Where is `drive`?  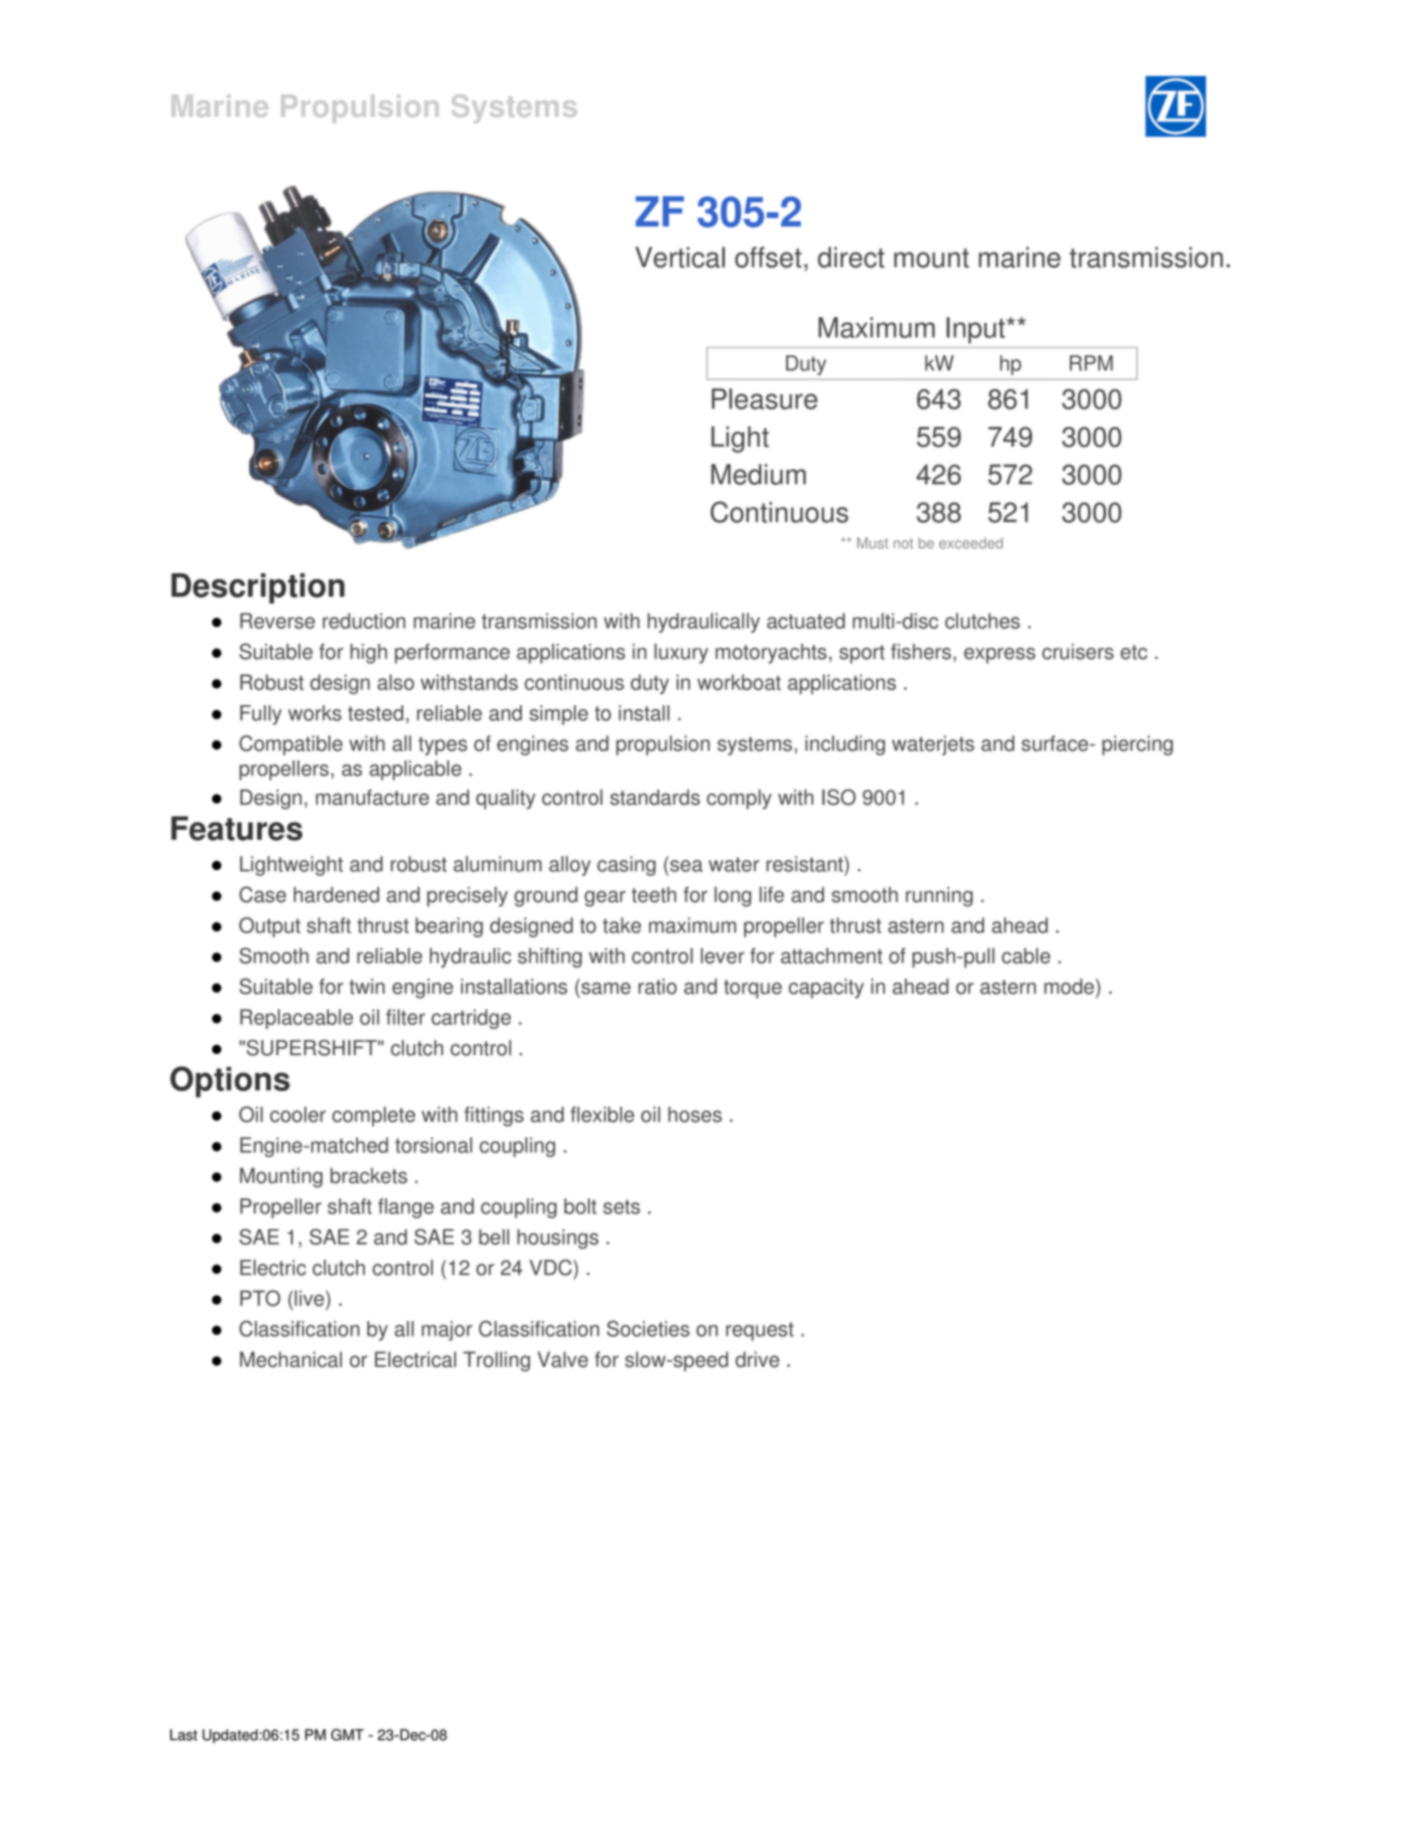 drive is located at coordinates (757, 1359).
